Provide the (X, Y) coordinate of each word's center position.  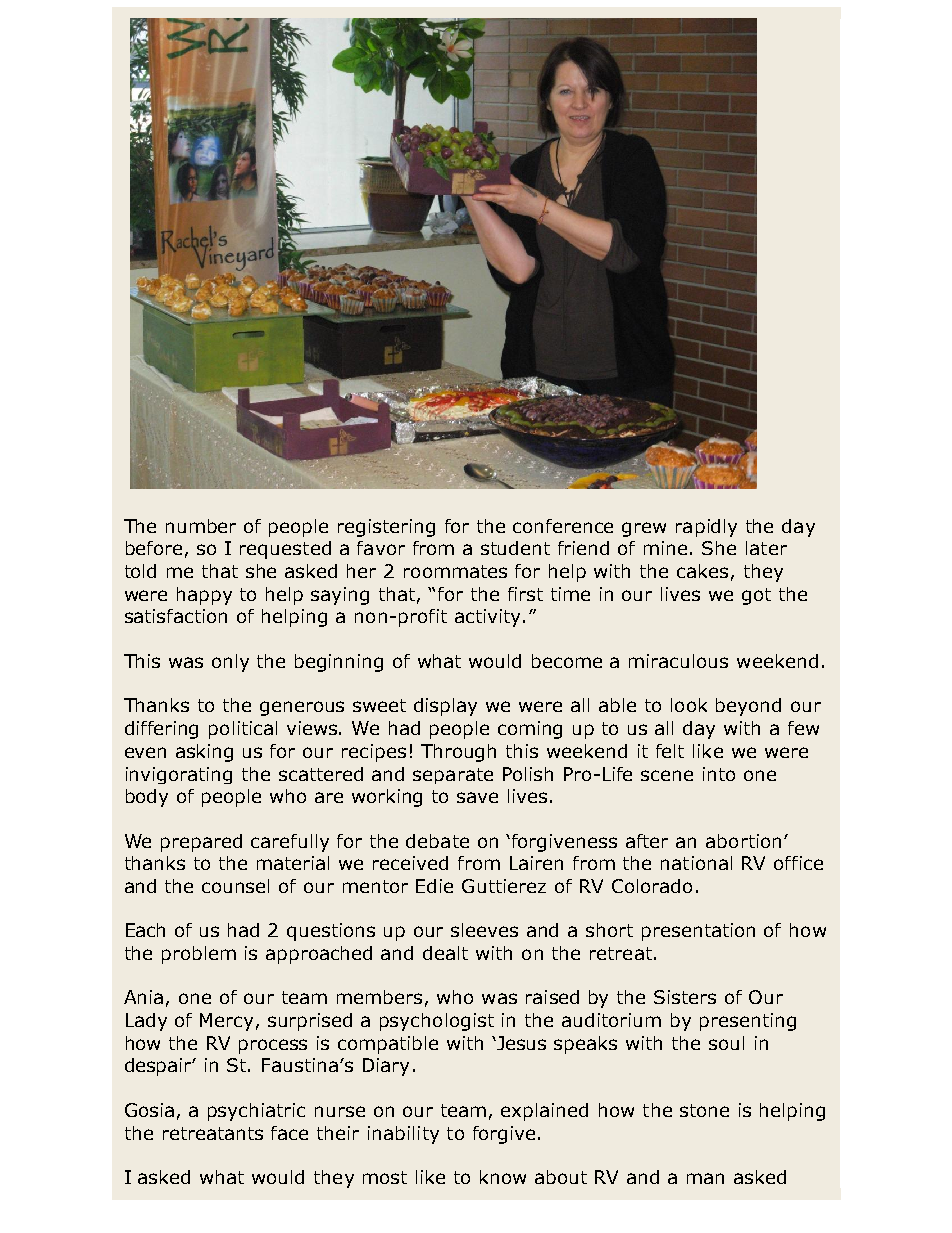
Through (458, 753)
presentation (698, 932)
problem (199, 955)
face (289, 1133)
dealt (445, 953)
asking (204, 753)
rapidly (706, 528)
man (705, 1178)
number (201, 526)
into (719, 774)
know (503, 1177)
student (515, 548)
